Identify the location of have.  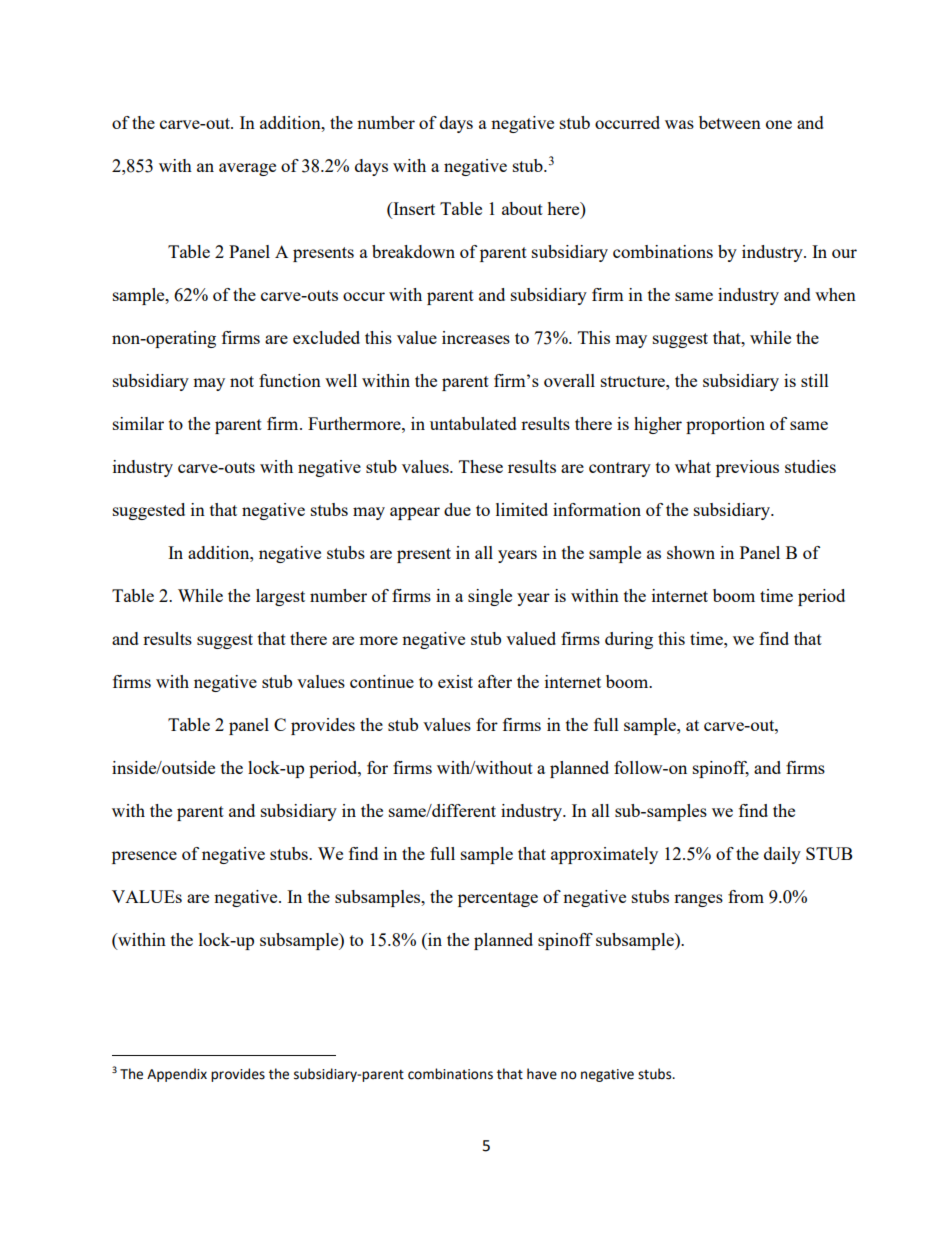
(542, 1074).
